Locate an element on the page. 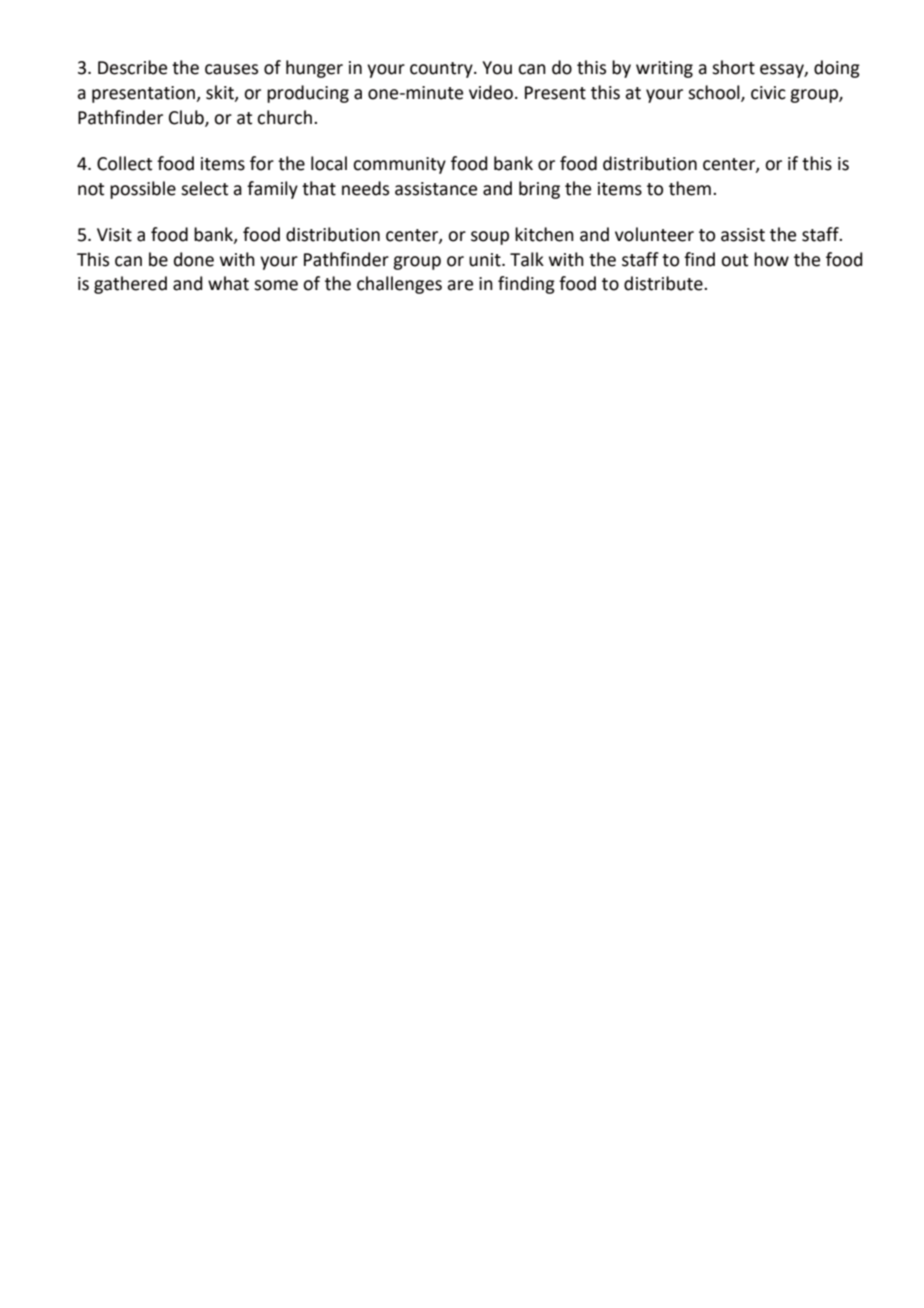 Image resolution: width=924 pixels, height=1308 pixels. Collect is located at coordinates (124, 163).
